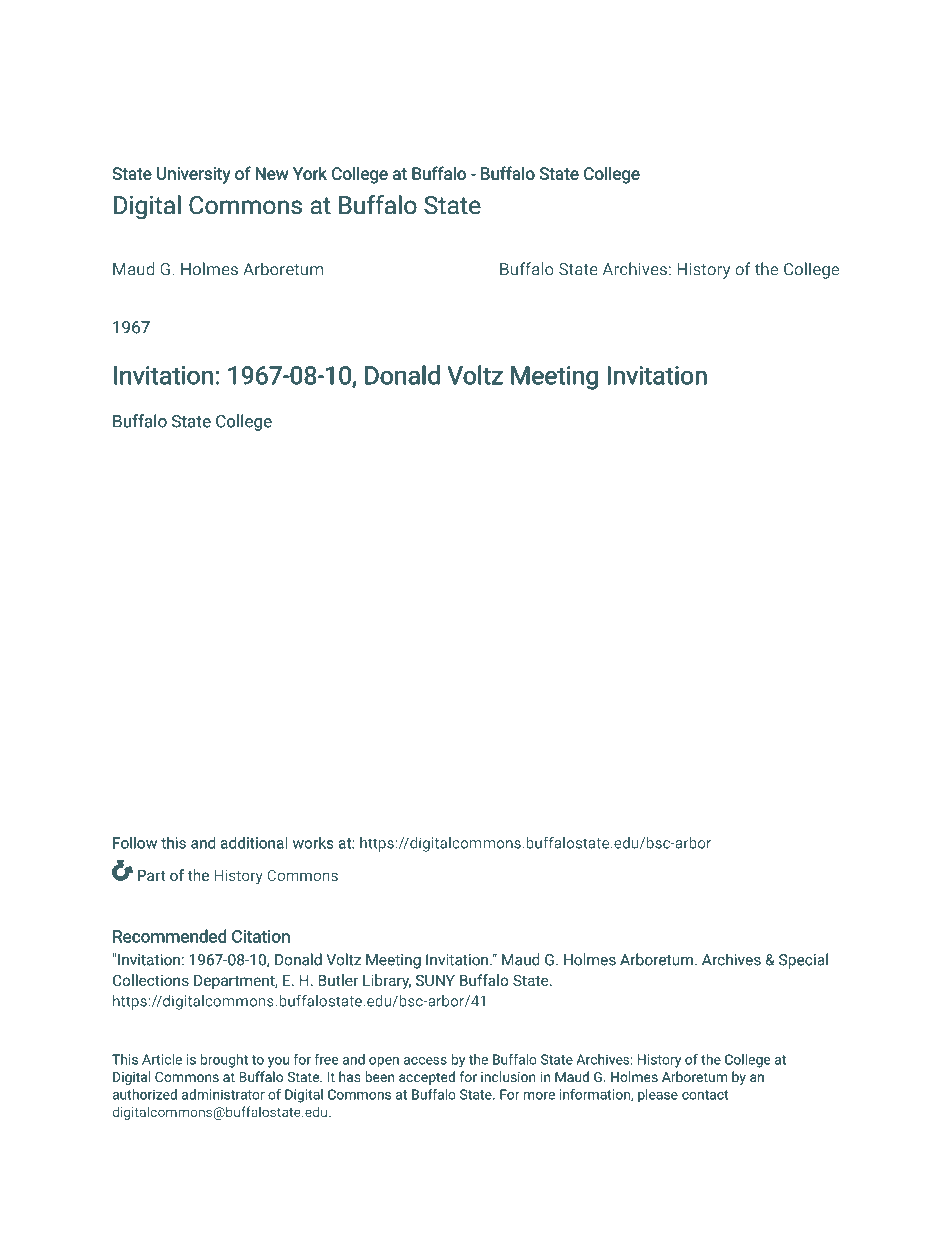 The width and height of the screenshot is (952, 1233). What do you see at coordinates (193, 175) in the screenshot?
I see `University` at bounding box center [193, 175].
